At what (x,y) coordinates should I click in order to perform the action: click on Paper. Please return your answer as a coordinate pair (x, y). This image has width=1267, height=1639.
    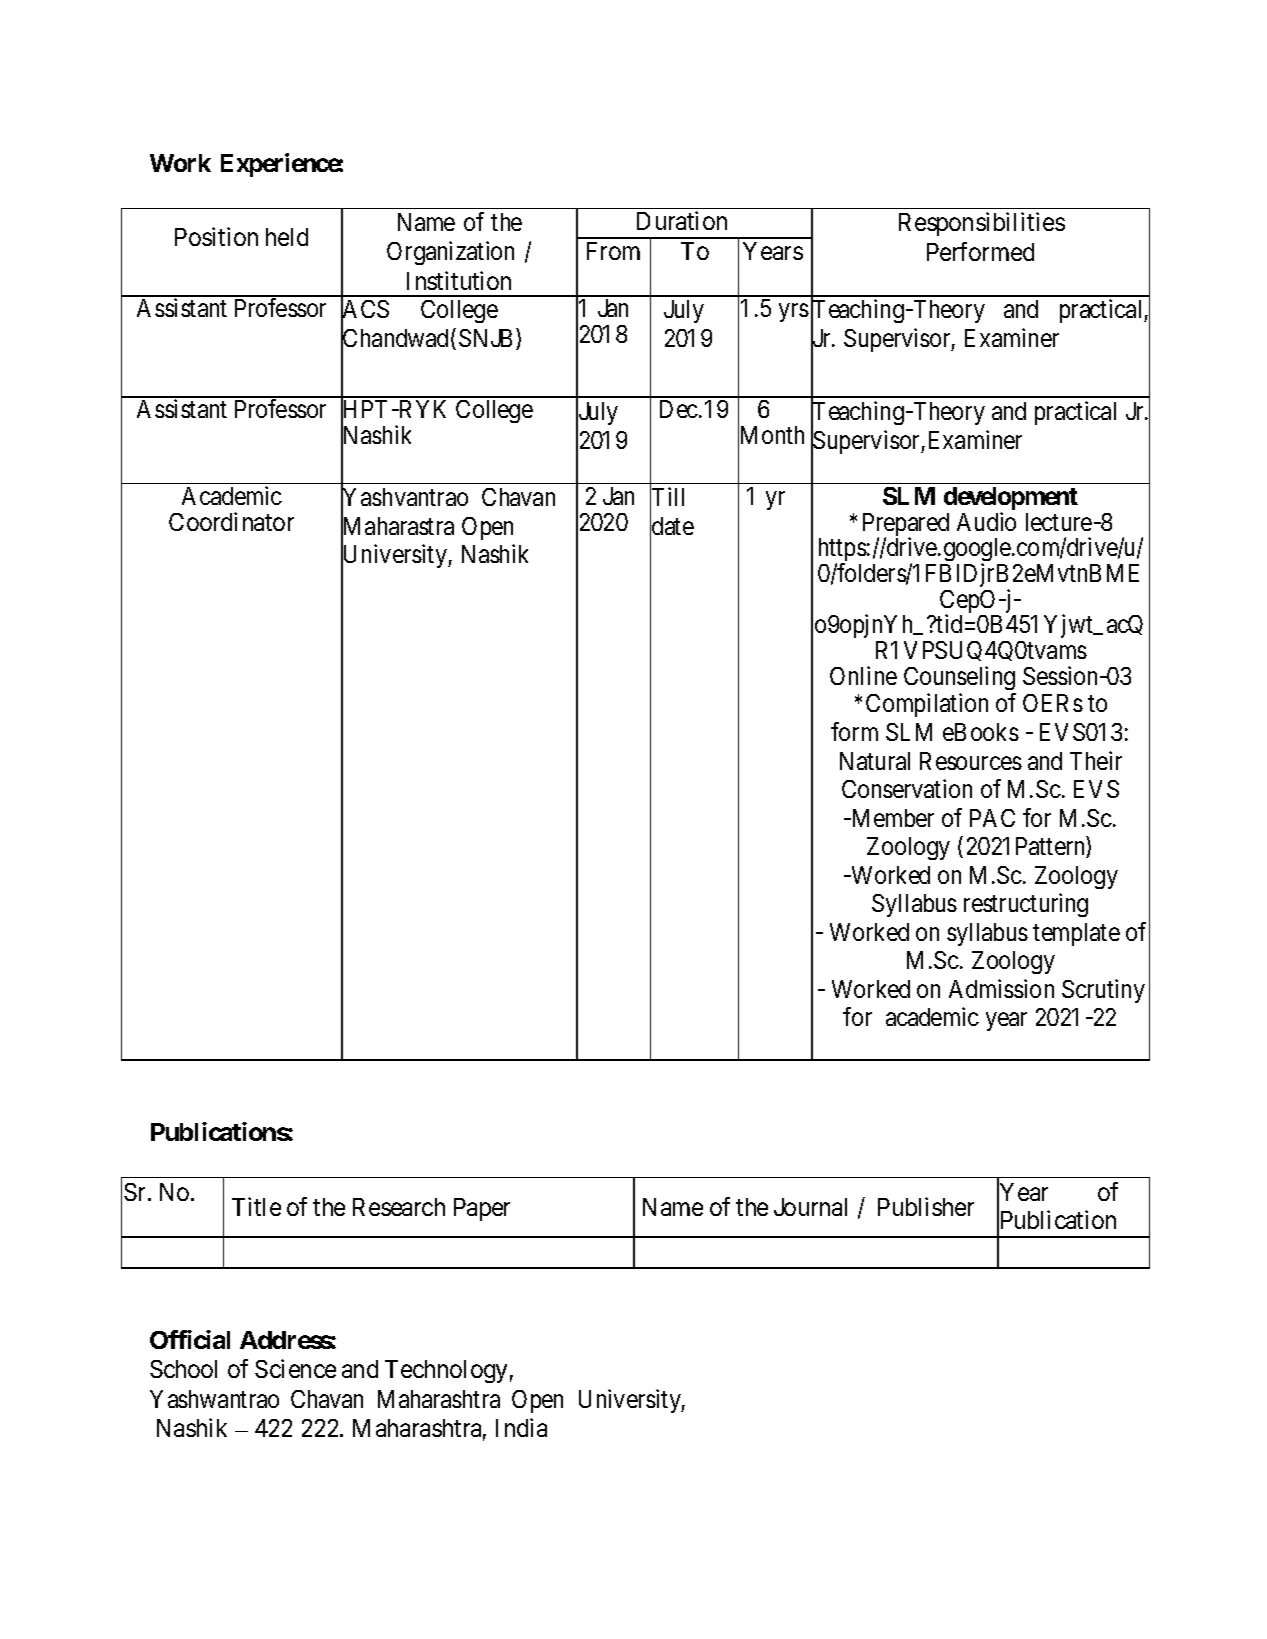
    Looking at the image, I should click on (482, 1209).
